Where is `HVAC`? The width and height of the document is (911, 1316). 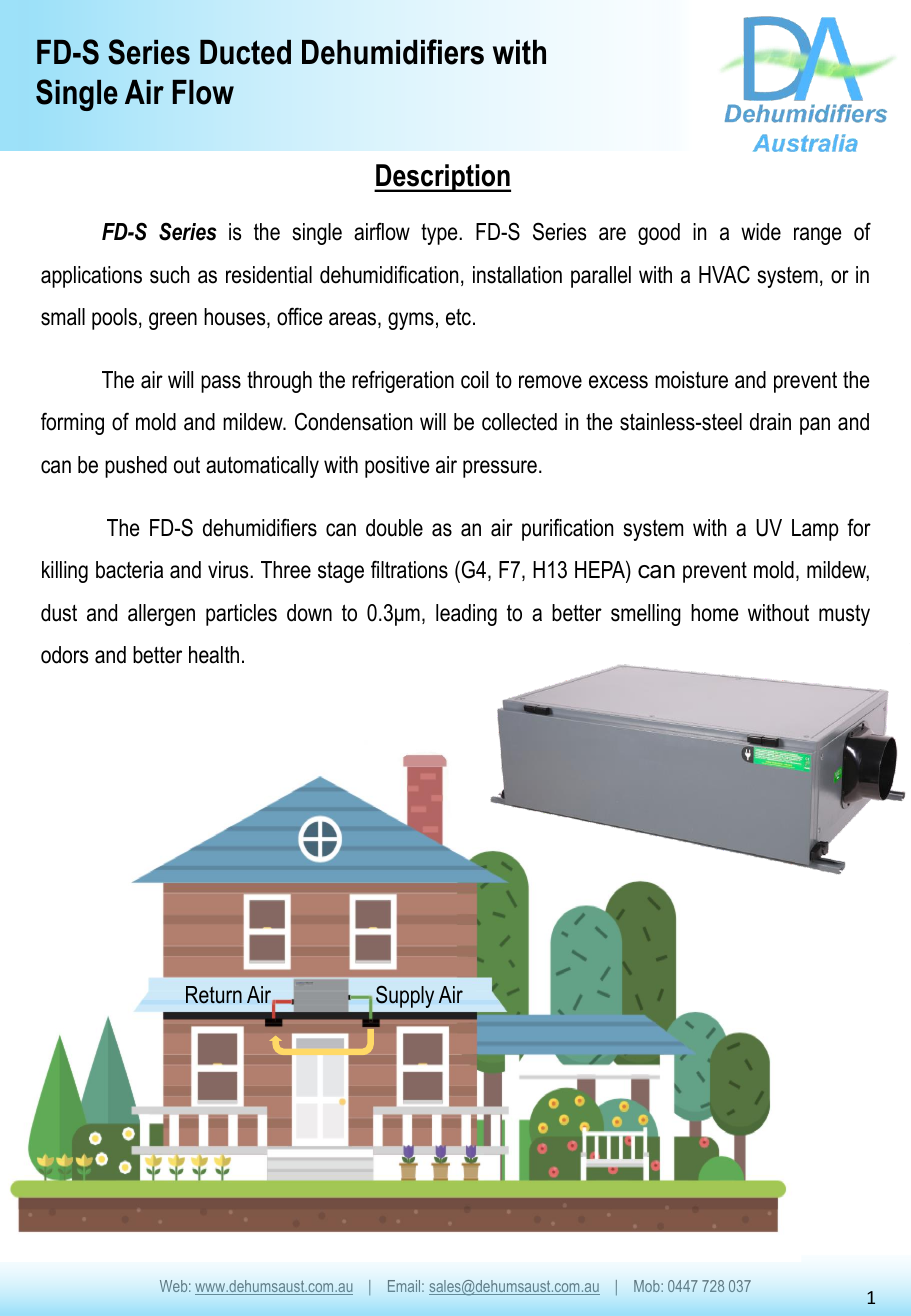 HVAC is located at coordinates (724, 274).
